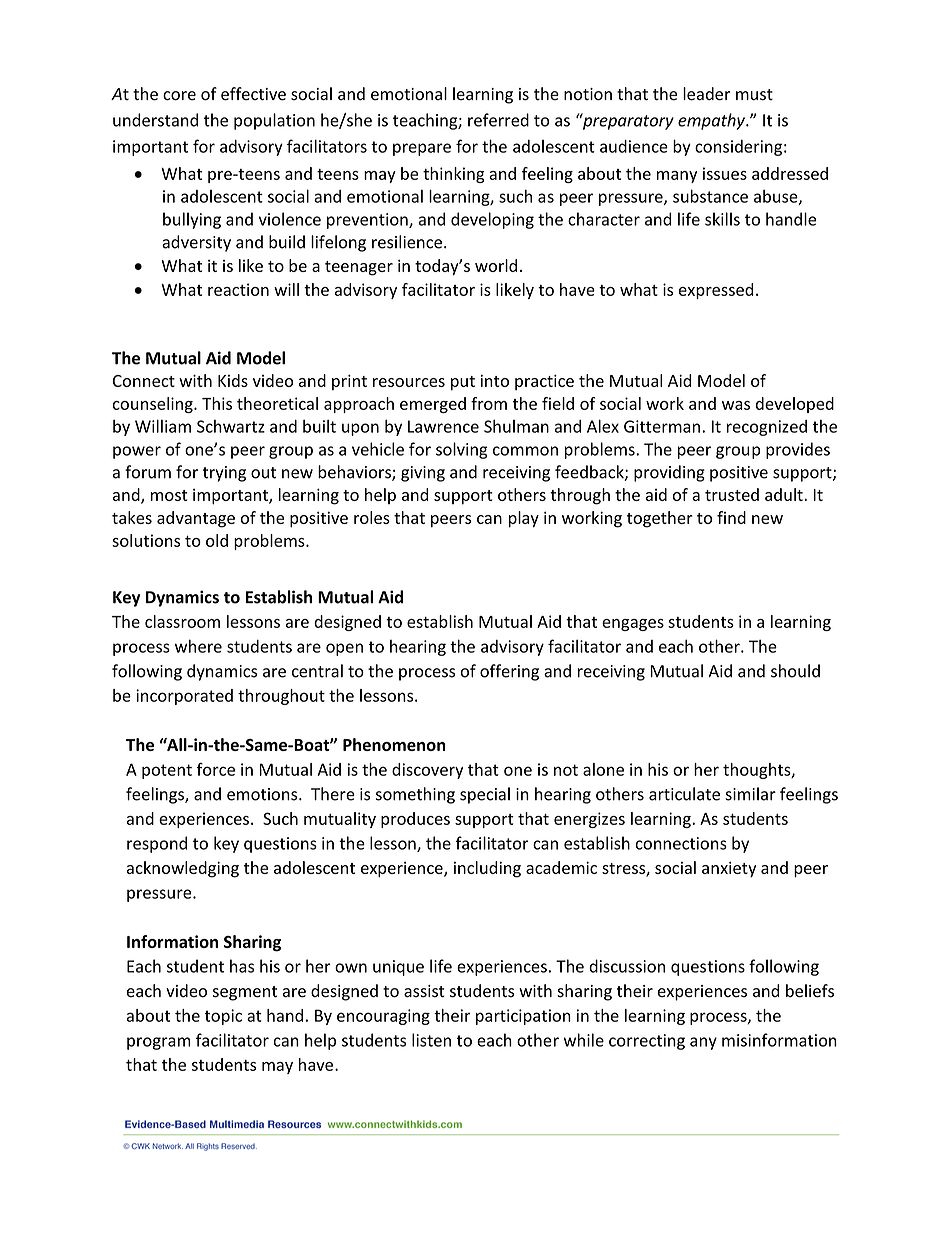 The image size is (952, 1233). I want to click on referred, so click(498, 120).
